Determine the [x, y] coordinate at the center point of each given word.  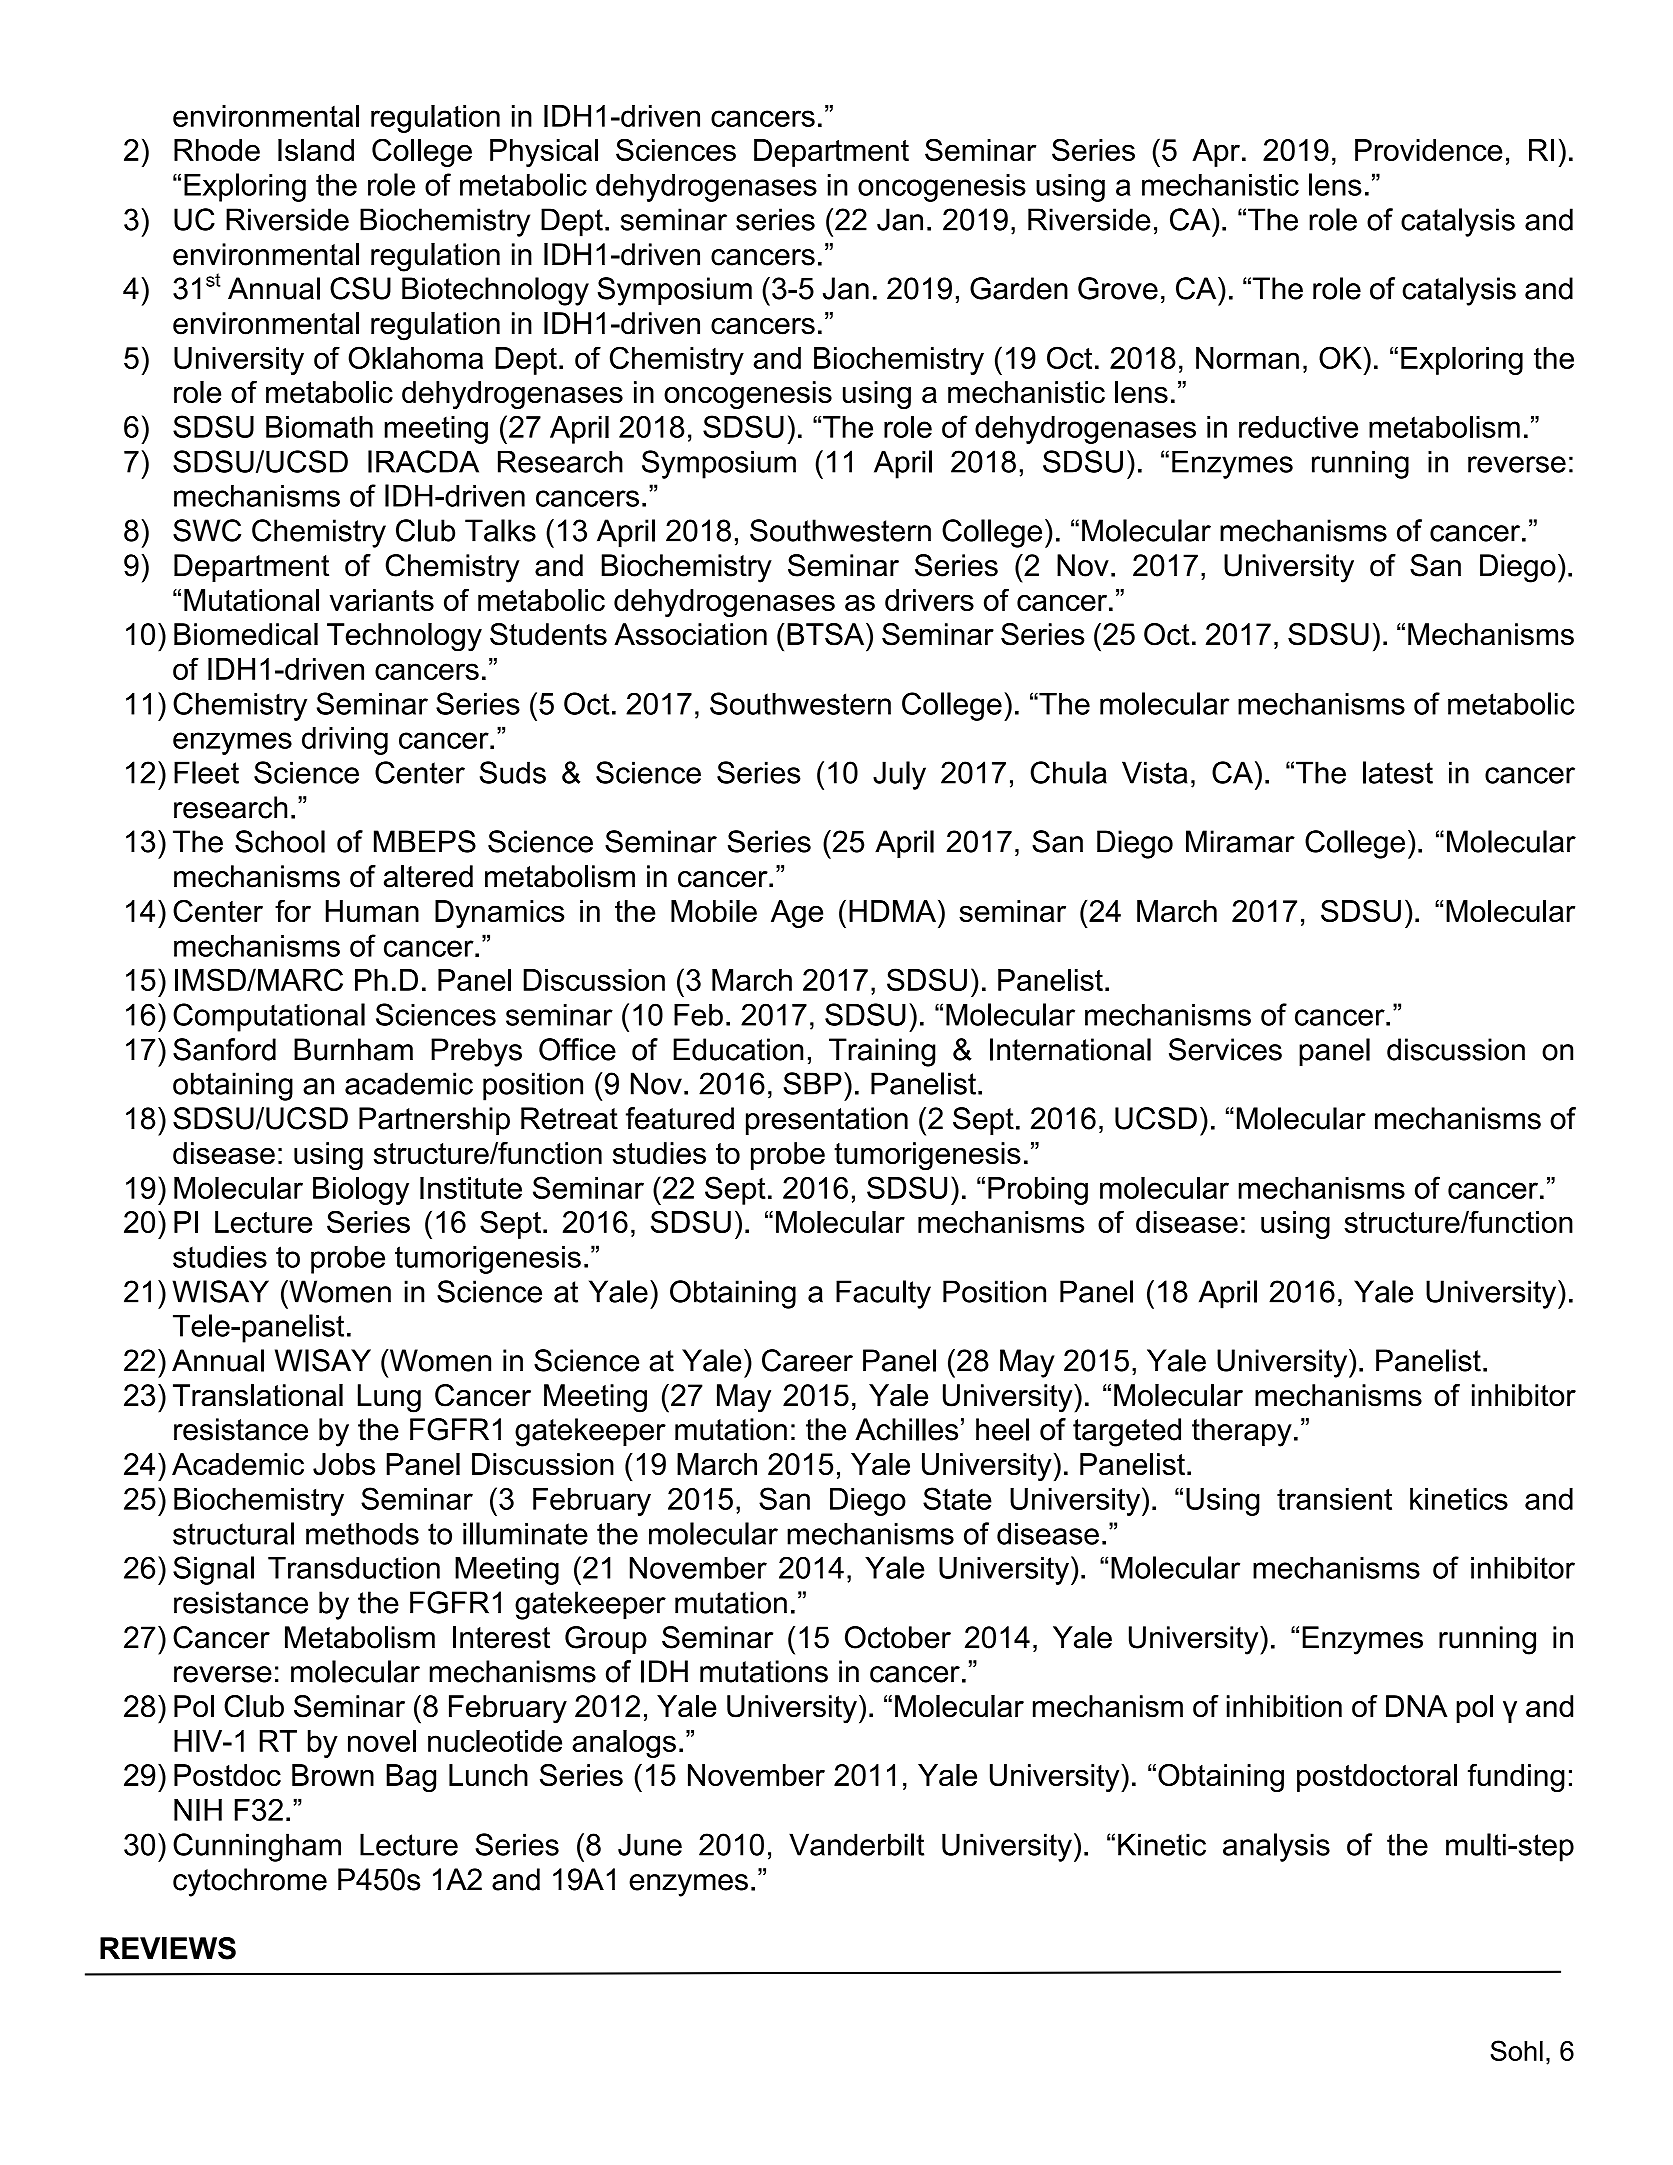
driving [345, 741]
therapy [1242, 1432]
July [899, 775]
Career [807, 1360]
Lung [389, 1398]
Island [316, 150]
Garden [1019, 288]
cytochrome [250, 1882]
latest [1398, 772]
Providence [1428, 150]
